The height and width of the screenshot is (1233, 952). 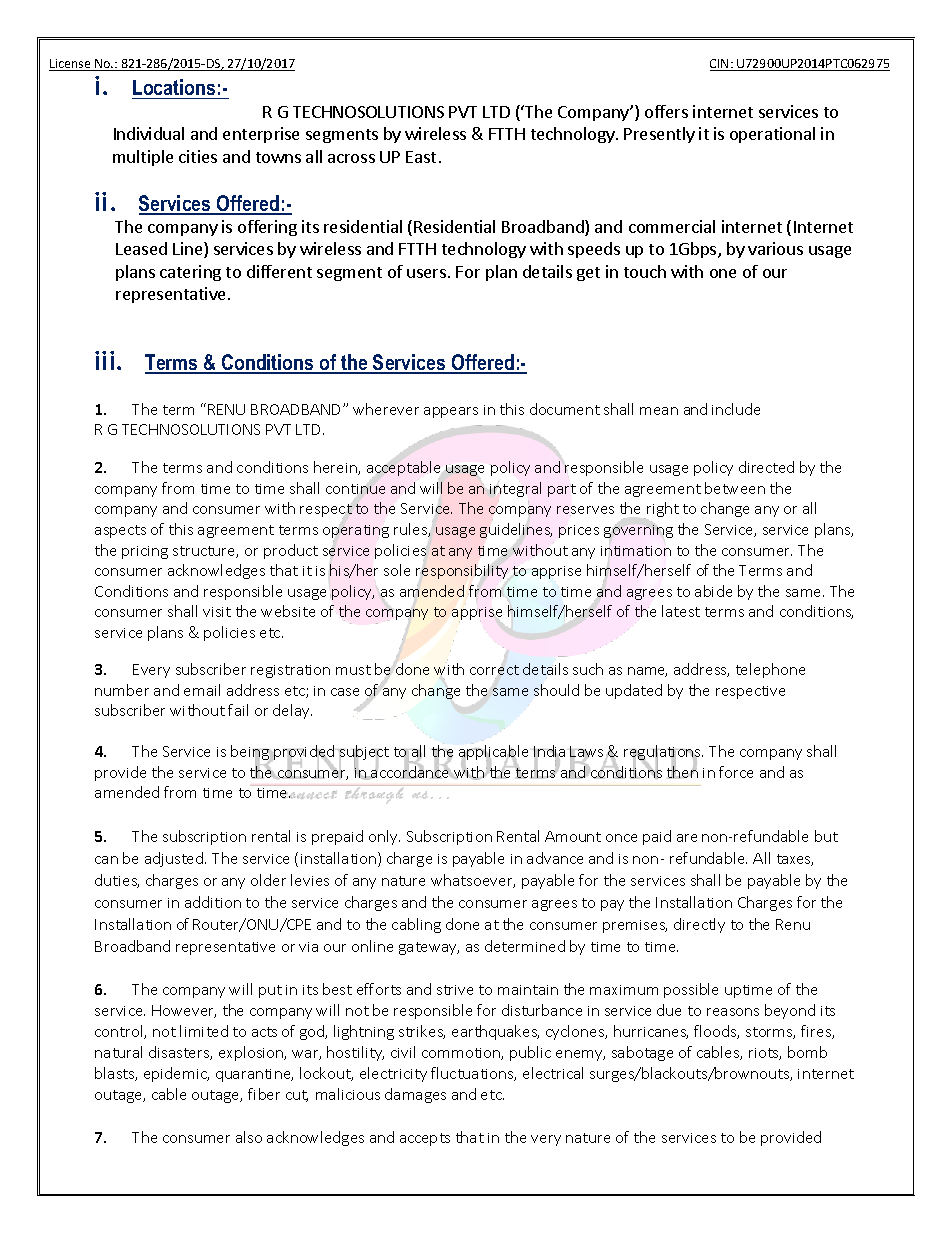 What do you see at coordinates (772, 135) in the screenshot?
I see `operational` at bounding box center [772, 135].
